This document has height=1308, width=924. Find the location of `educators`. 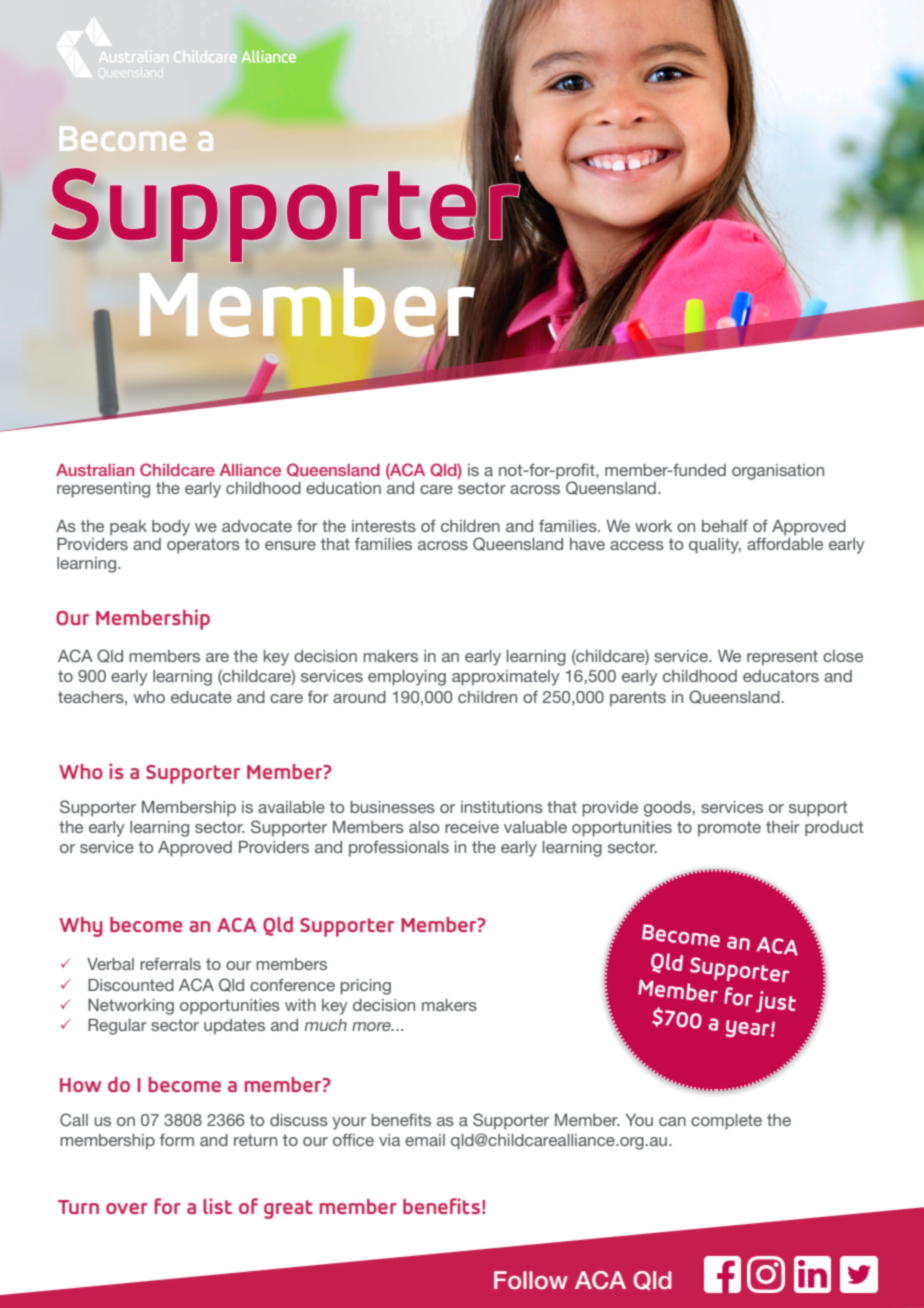

educators is located at coordinates (781, 676).
